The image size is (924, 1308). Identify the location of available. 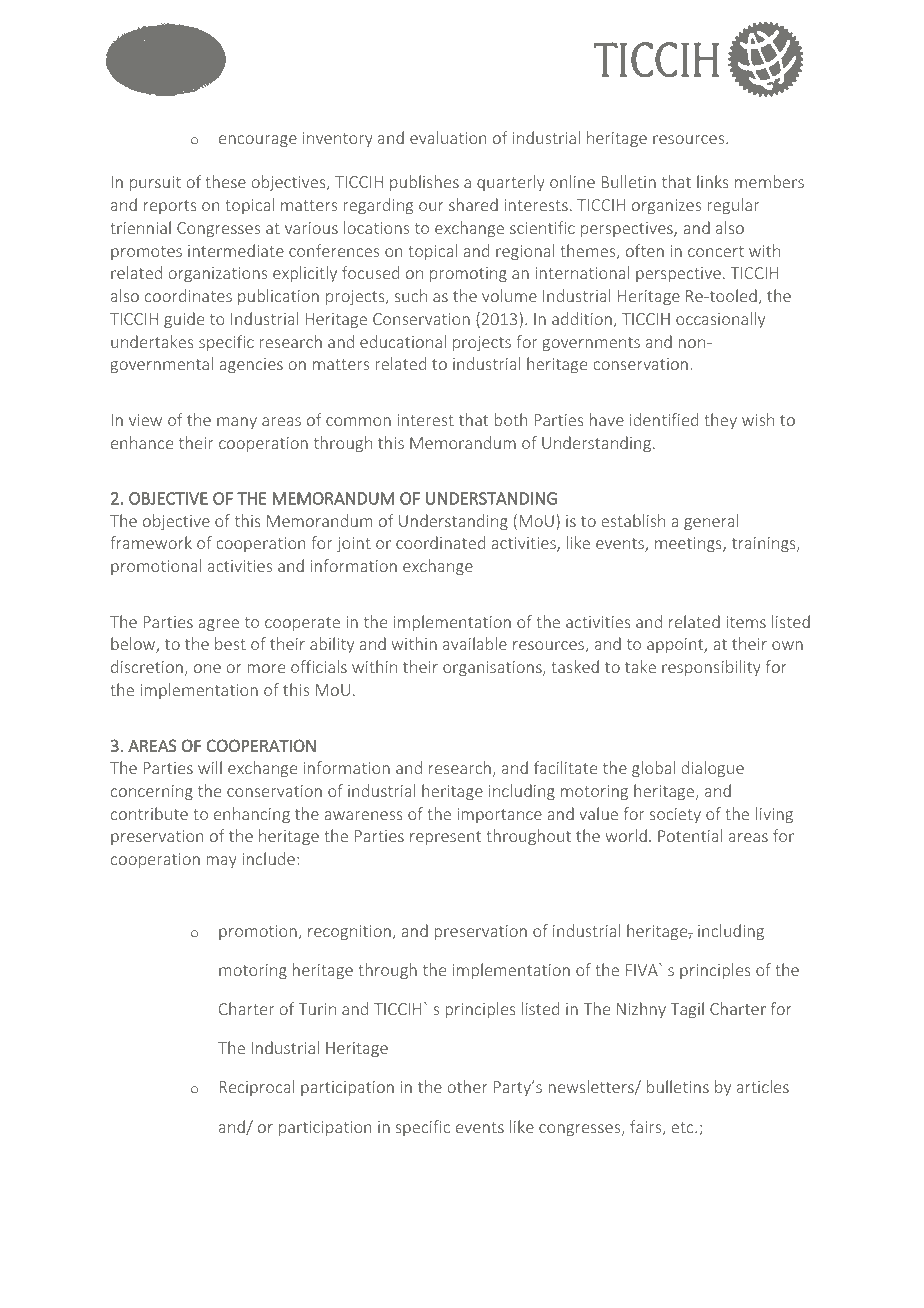
(475, 643).
